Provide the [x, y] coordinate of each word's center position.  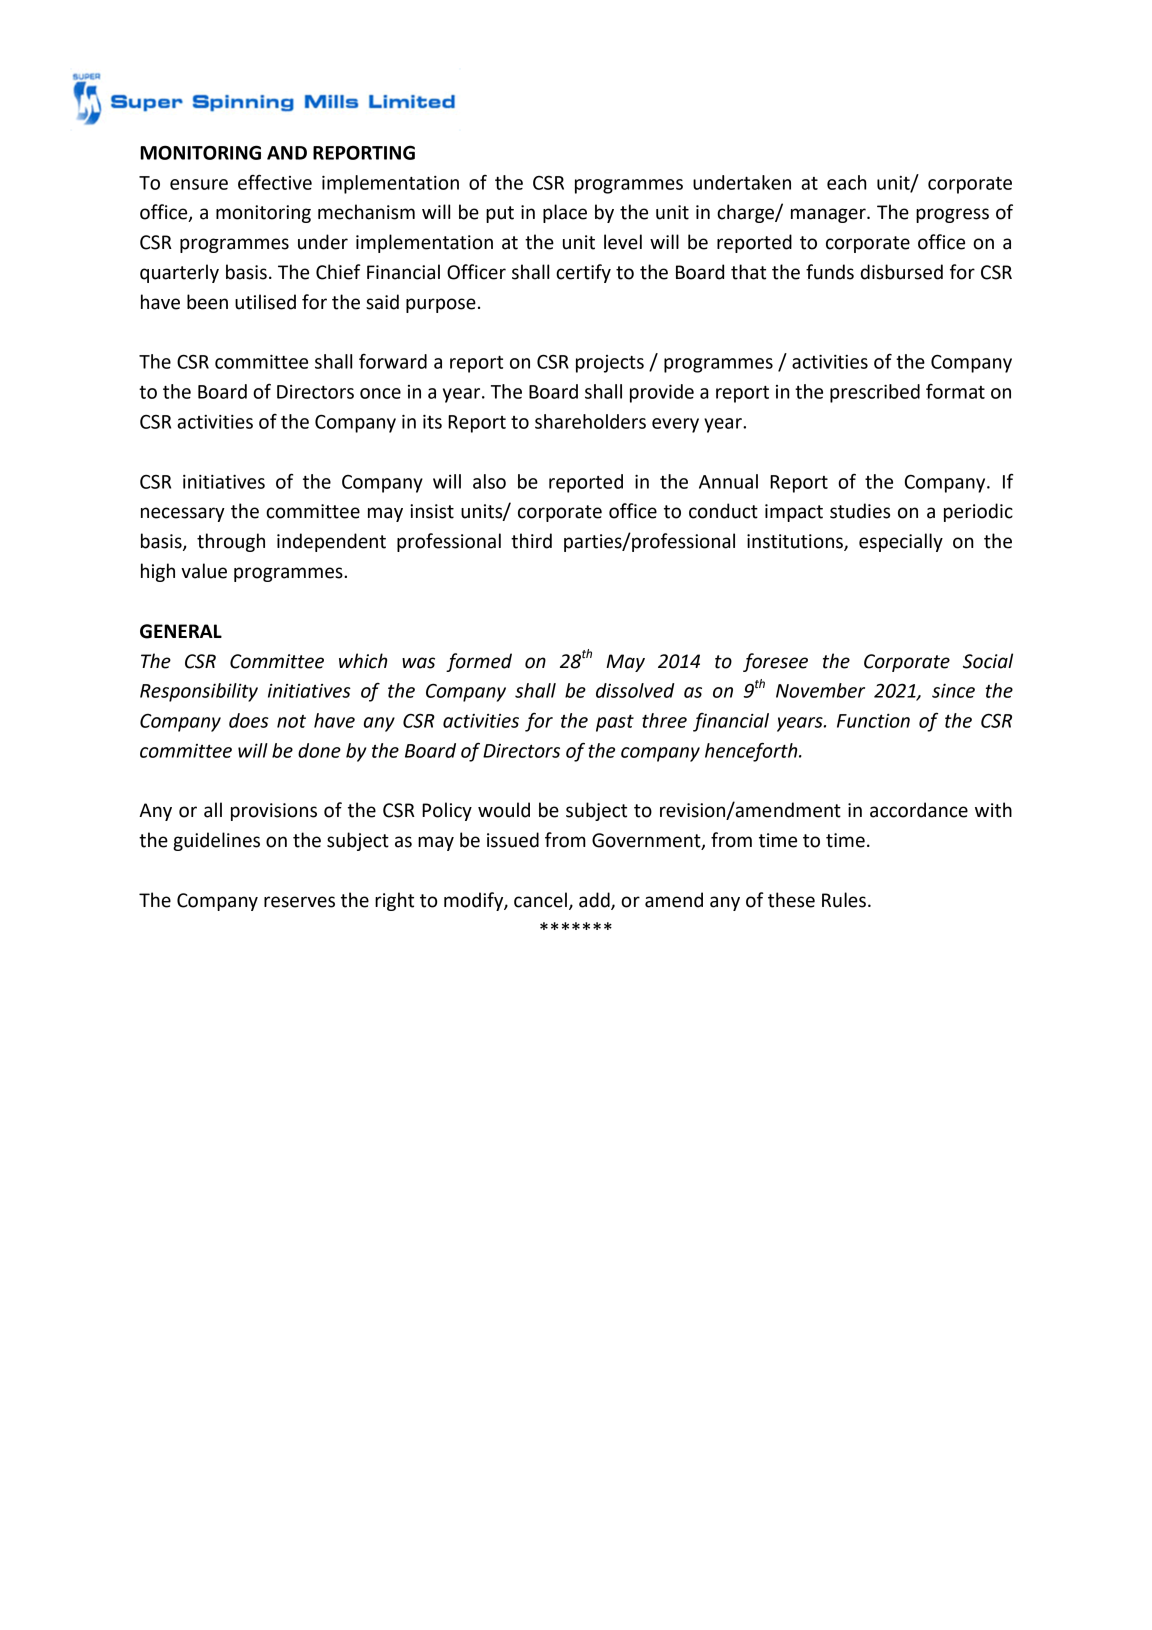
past [615, 723]
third [531, 541]
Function [873, 721]
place [565, 213]
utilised [265, 302]
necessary [183, 514]
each [847, 182]
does [249, 720]
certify [583, 273]
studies [860, 511]
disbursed [902, 272]
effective [275, 182]
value [204, 571]
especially [901, 542]
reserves [299, 902]
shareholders [590, 421]
